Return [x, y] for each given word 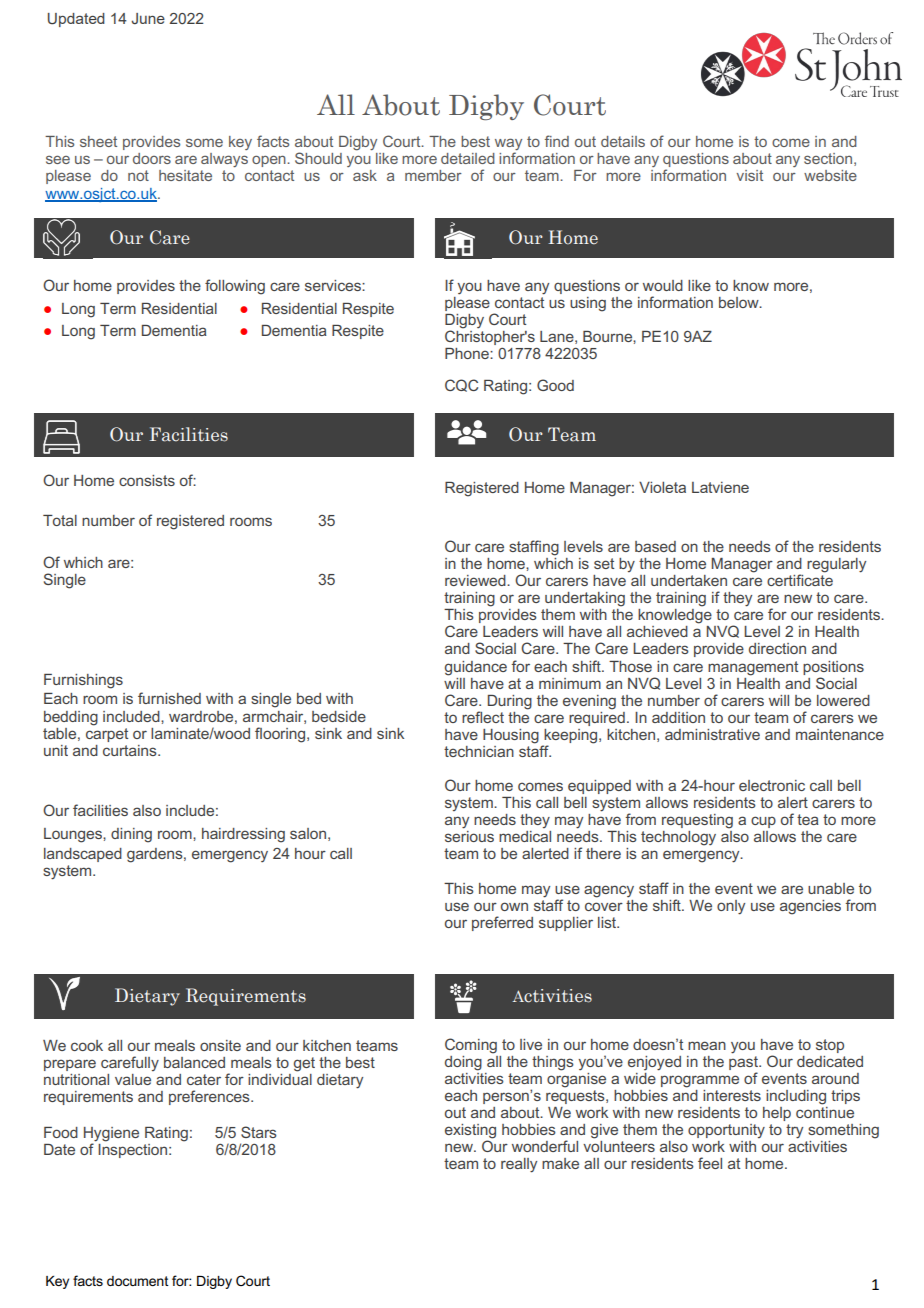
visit [749, 175]
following [235, 287]
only [731, 907]
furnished [169, 698]
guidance [476, 668]
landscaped [83, 855]
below [740, 302]
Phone [468, 353]
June [148, 18]
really [519, 1165]
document [138, 1281]
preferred [502, 923]
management [753, 668]
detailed [468, 158]
